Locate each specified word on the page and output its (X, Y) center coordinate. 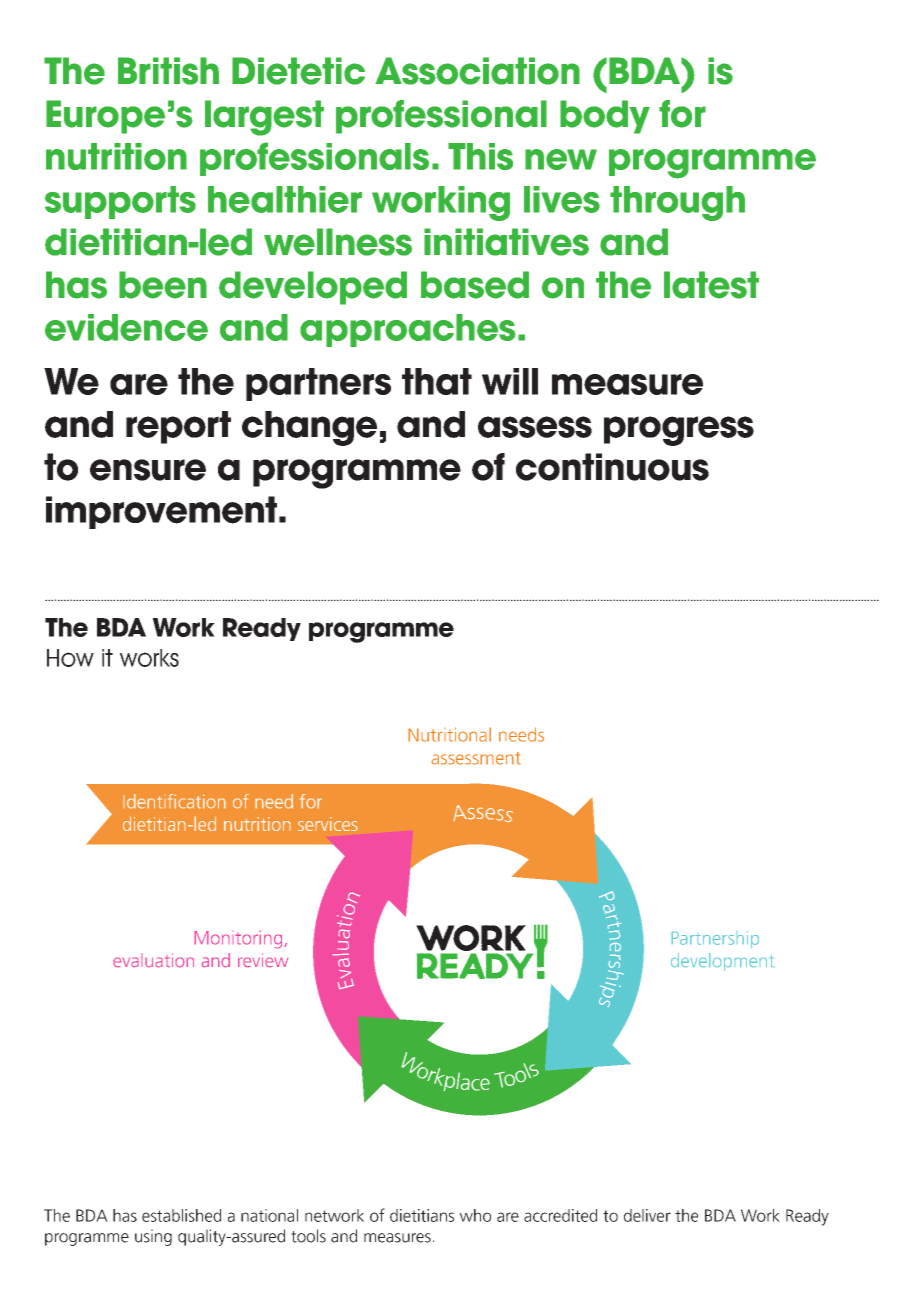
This (480, 156)
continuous (612, 467)
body (605, 117)
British (168, 71)
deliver (647, 1215)
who (475, 1215)
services (328, 824)
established (181, 1215)
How (70, 658)
